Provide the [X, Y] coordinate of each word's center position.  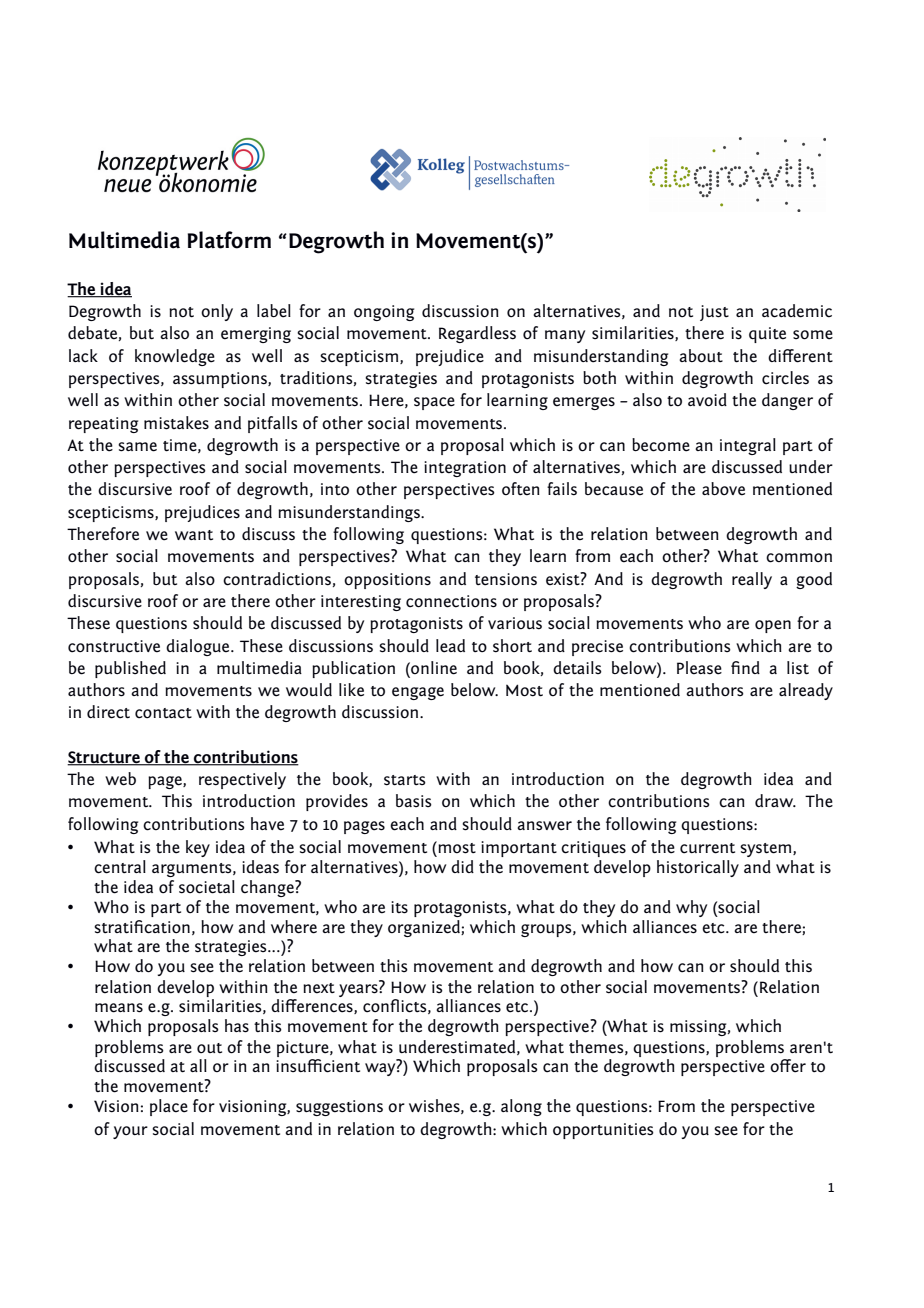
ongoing [384, 313]
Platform [229, 240]
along [521, 1107]
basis [414, 800]
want [194, 535]
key [198, 848]
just [714, 313]
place [169, 1107]
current [707, 848]
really [752, 580]
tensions [506, 579]
